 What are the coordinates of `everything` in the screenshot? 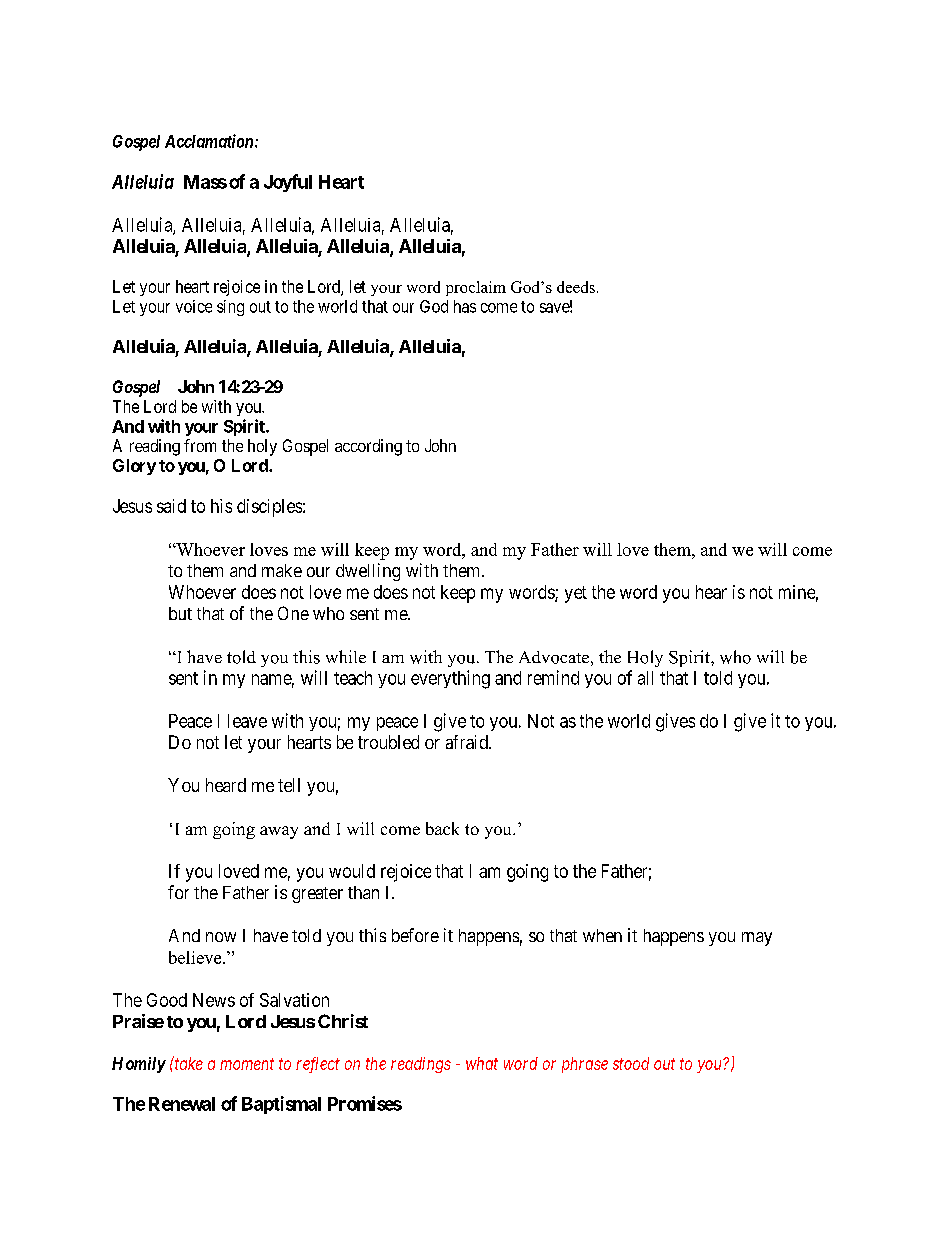 It's located at (450, 679).
